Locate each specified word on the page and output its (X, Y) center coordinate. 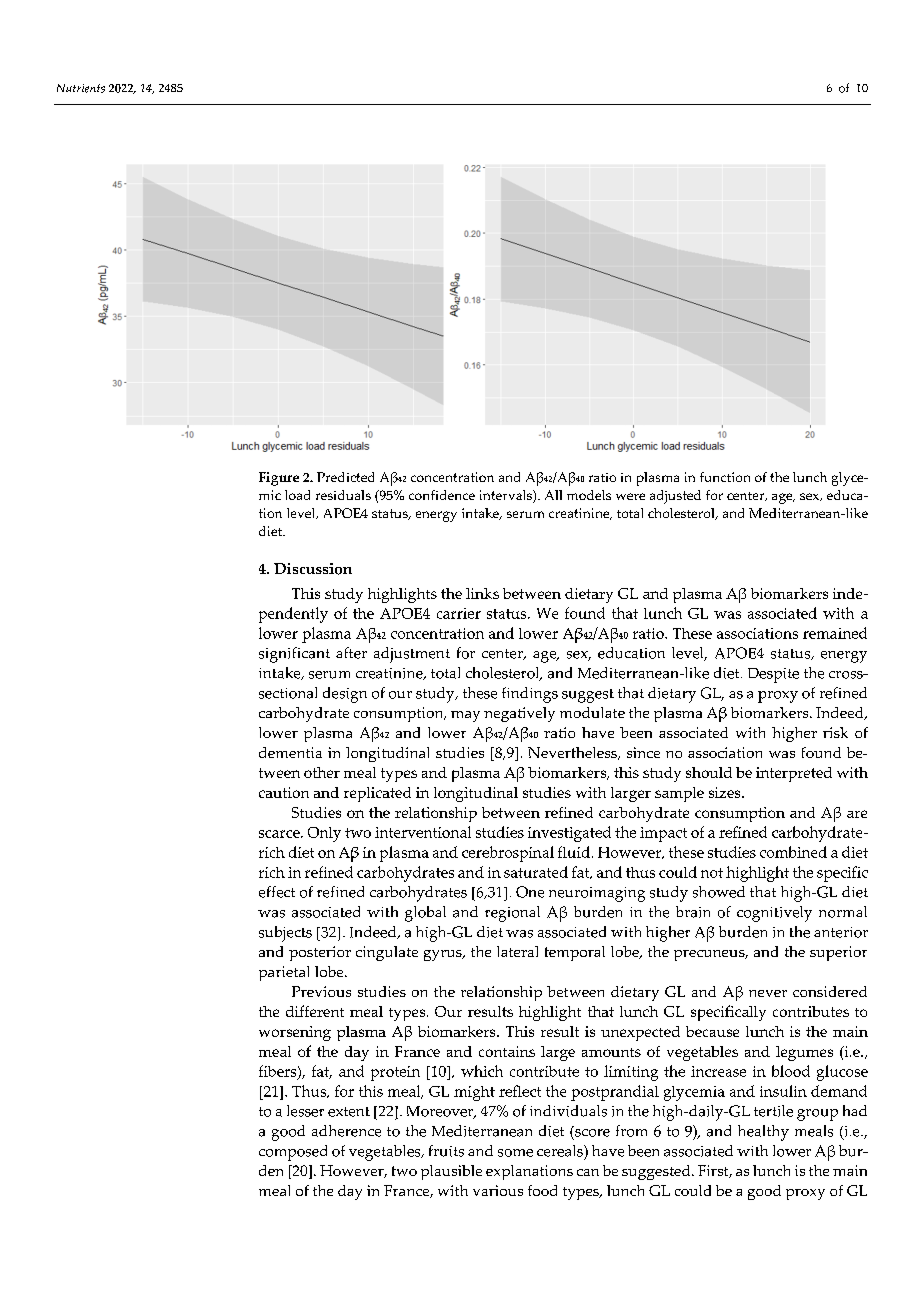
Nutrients (81, 88)
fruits (446, 1151)
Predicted (345, 477)
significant (294, 655)
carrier (459, 613)
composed (293, 1153)
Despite (773, 675)
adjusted (675, 497)
